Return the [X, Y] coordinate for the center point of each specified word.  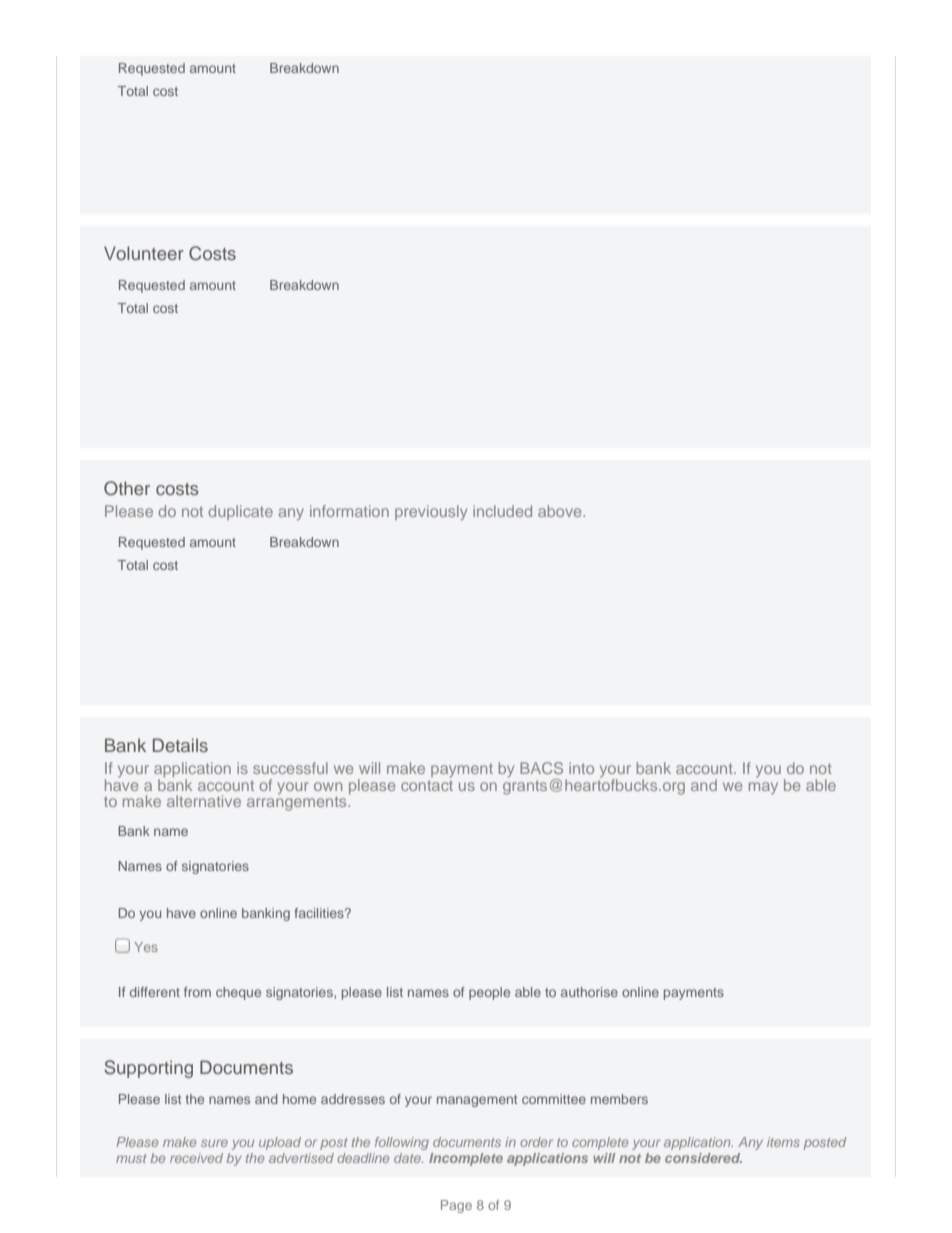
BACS [541, 768]
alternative [204, 801]
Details [180, 745]
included [502, 511]
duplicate [240, 512]
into [581, 768]
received [196, 1158]
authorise [589, 992]
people [489, 993]
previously [431, 513]
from [197, 992]
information [349, 511]
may [763, 788]
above [561, 511]
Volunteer [144, 253]
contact [427, 784]
